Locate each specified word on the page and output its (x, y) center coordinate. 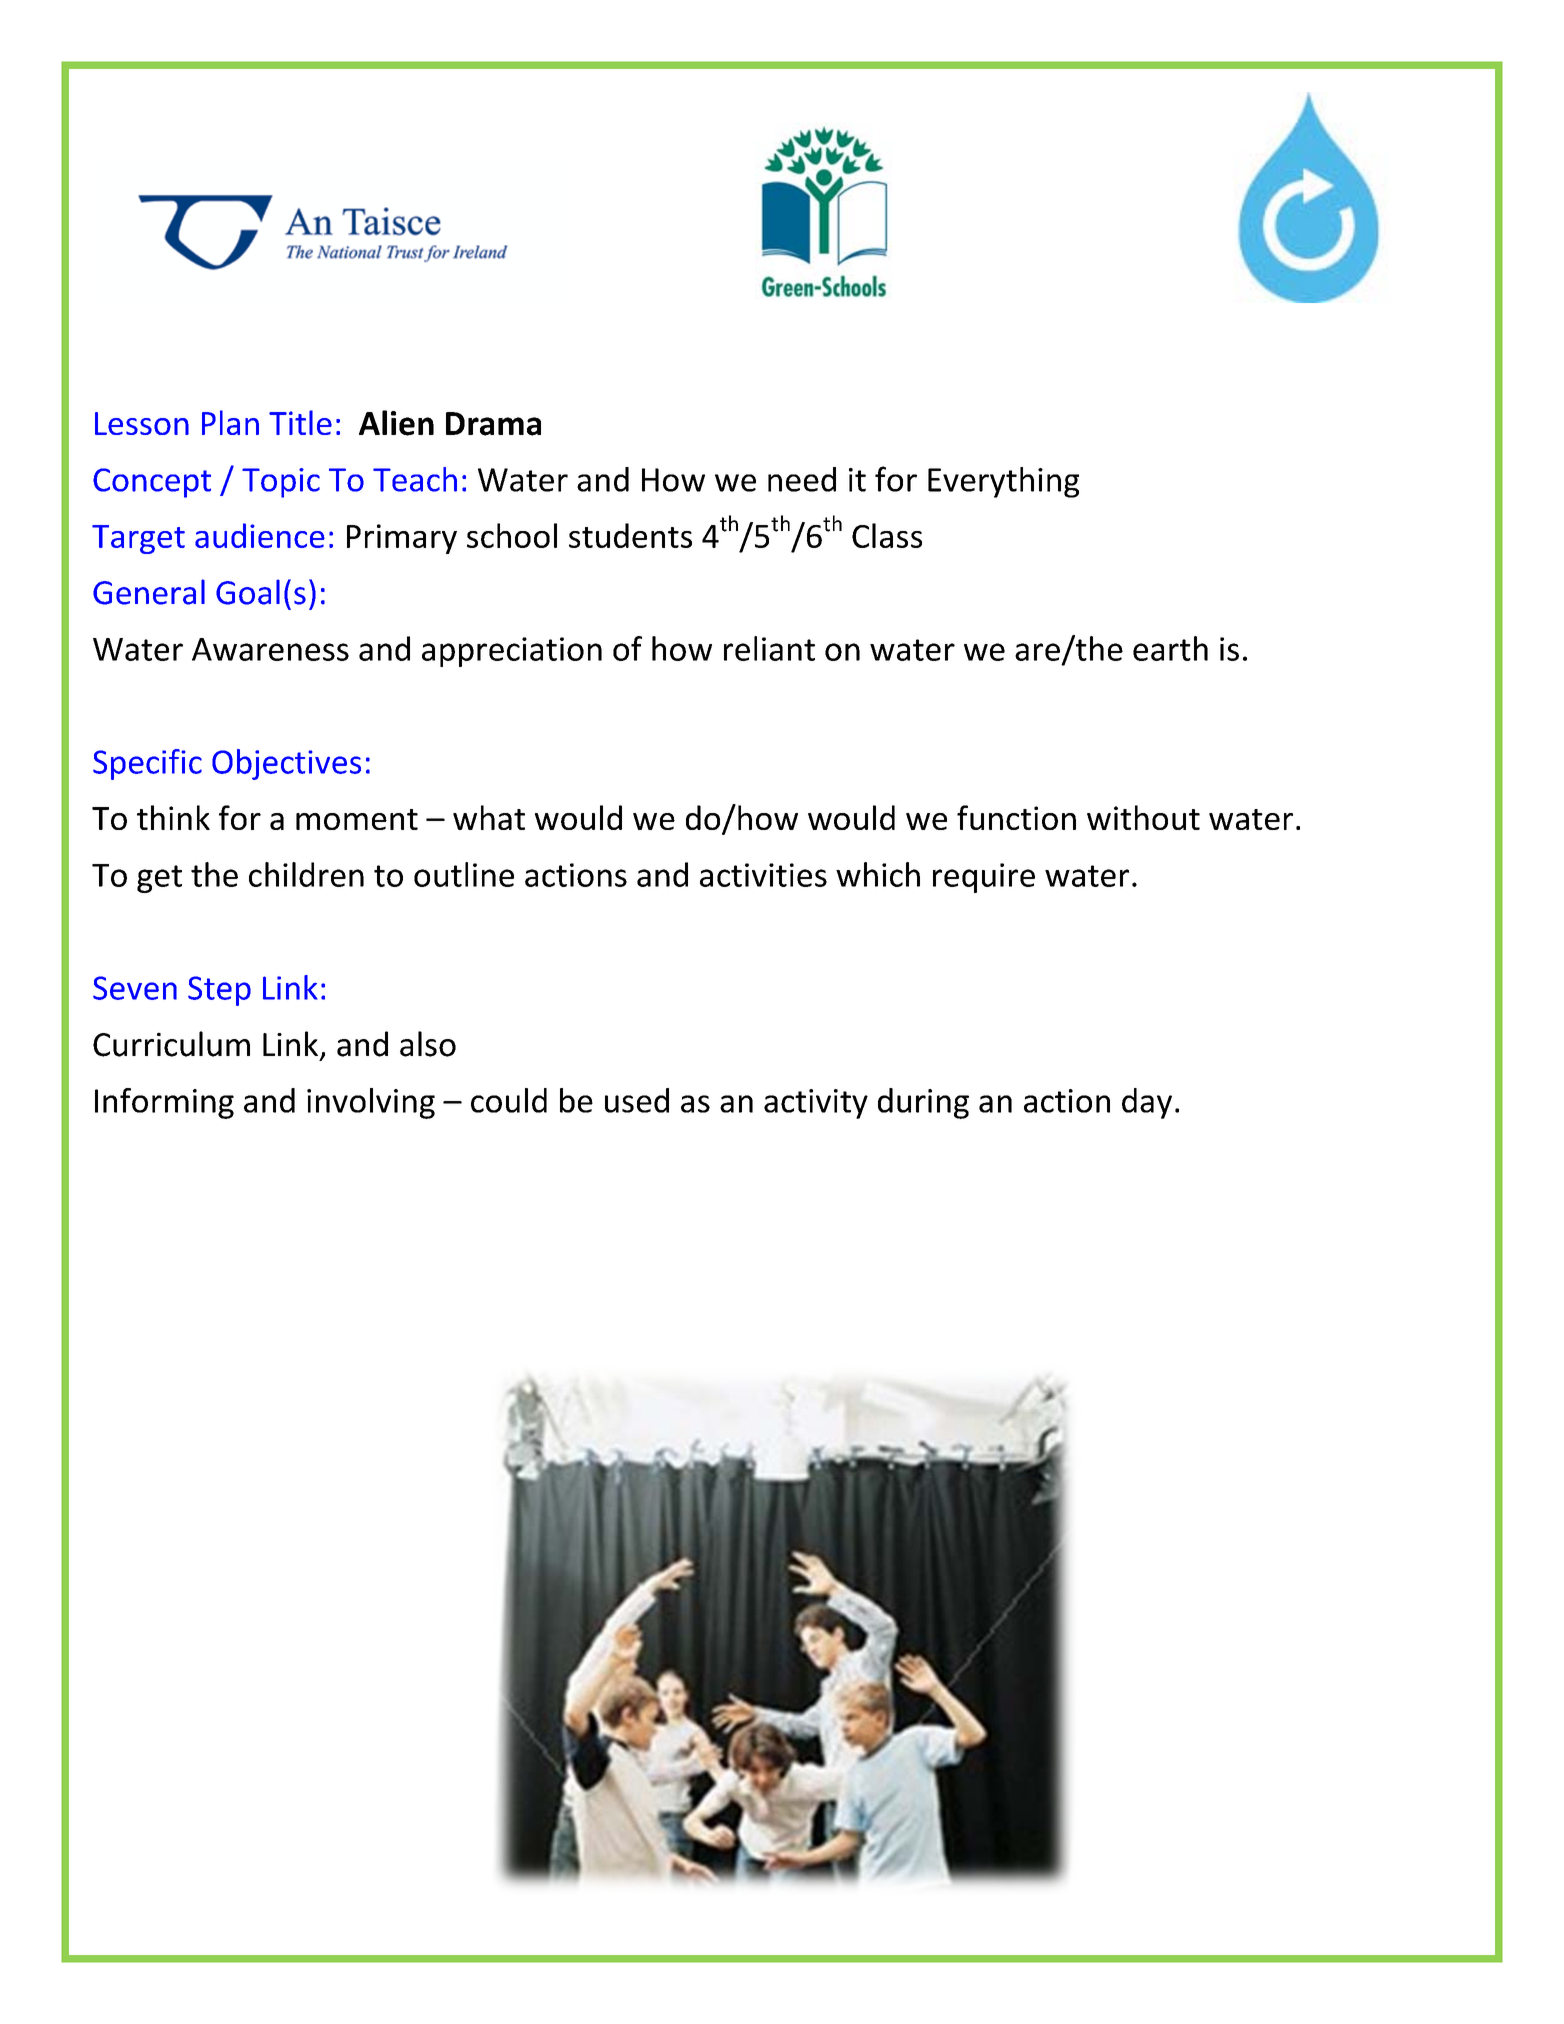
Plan (230, 422)
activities (763, 875)
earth (1170, 648)
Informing (164, 1103)
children (306, 874)
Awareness (270, 649)
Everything (1003, 482)
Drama (493, 424)
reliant (769, 648)
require (984, 878)
